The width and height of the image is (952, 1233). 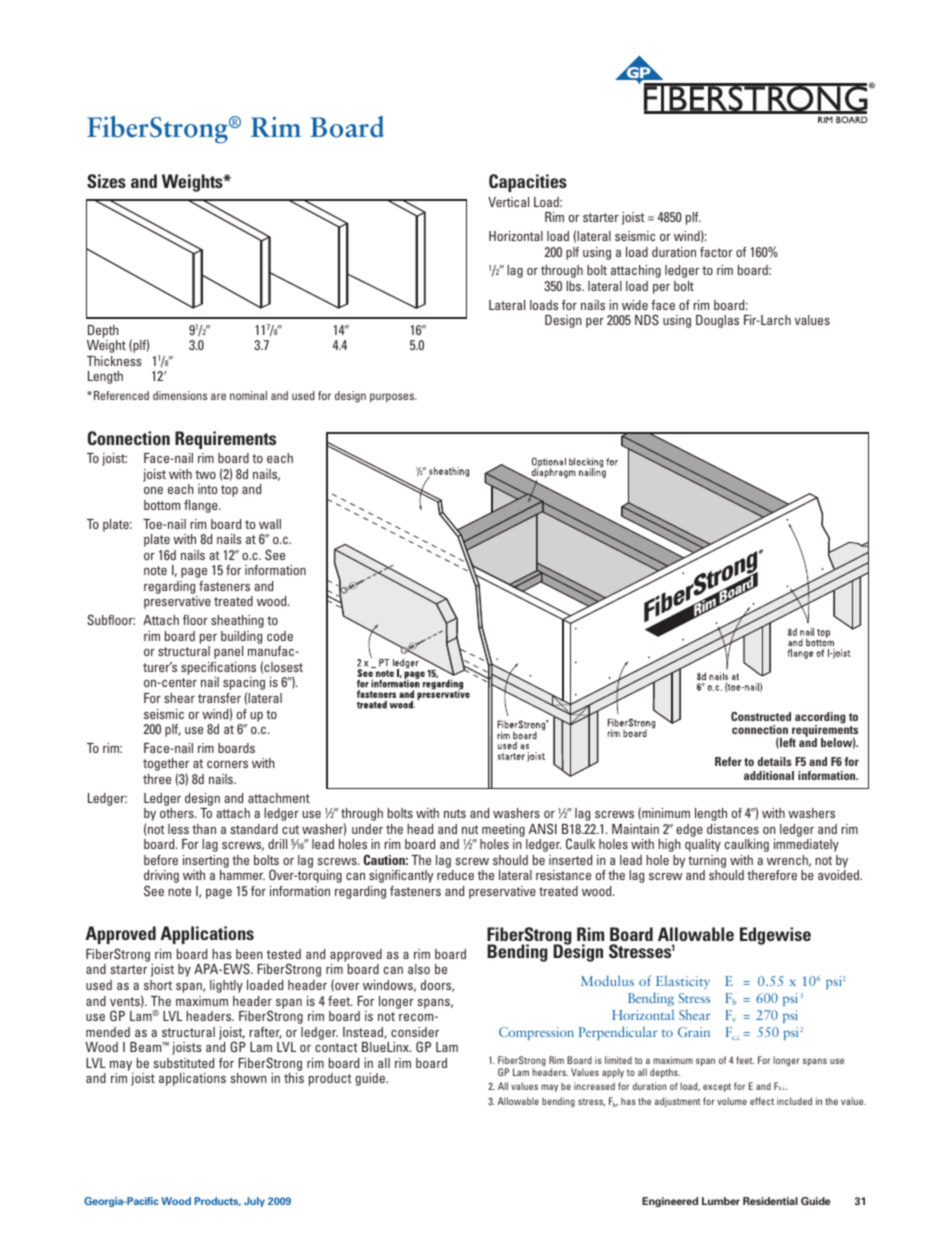 I want to click on Constructed, so click(x=761, y=716).
